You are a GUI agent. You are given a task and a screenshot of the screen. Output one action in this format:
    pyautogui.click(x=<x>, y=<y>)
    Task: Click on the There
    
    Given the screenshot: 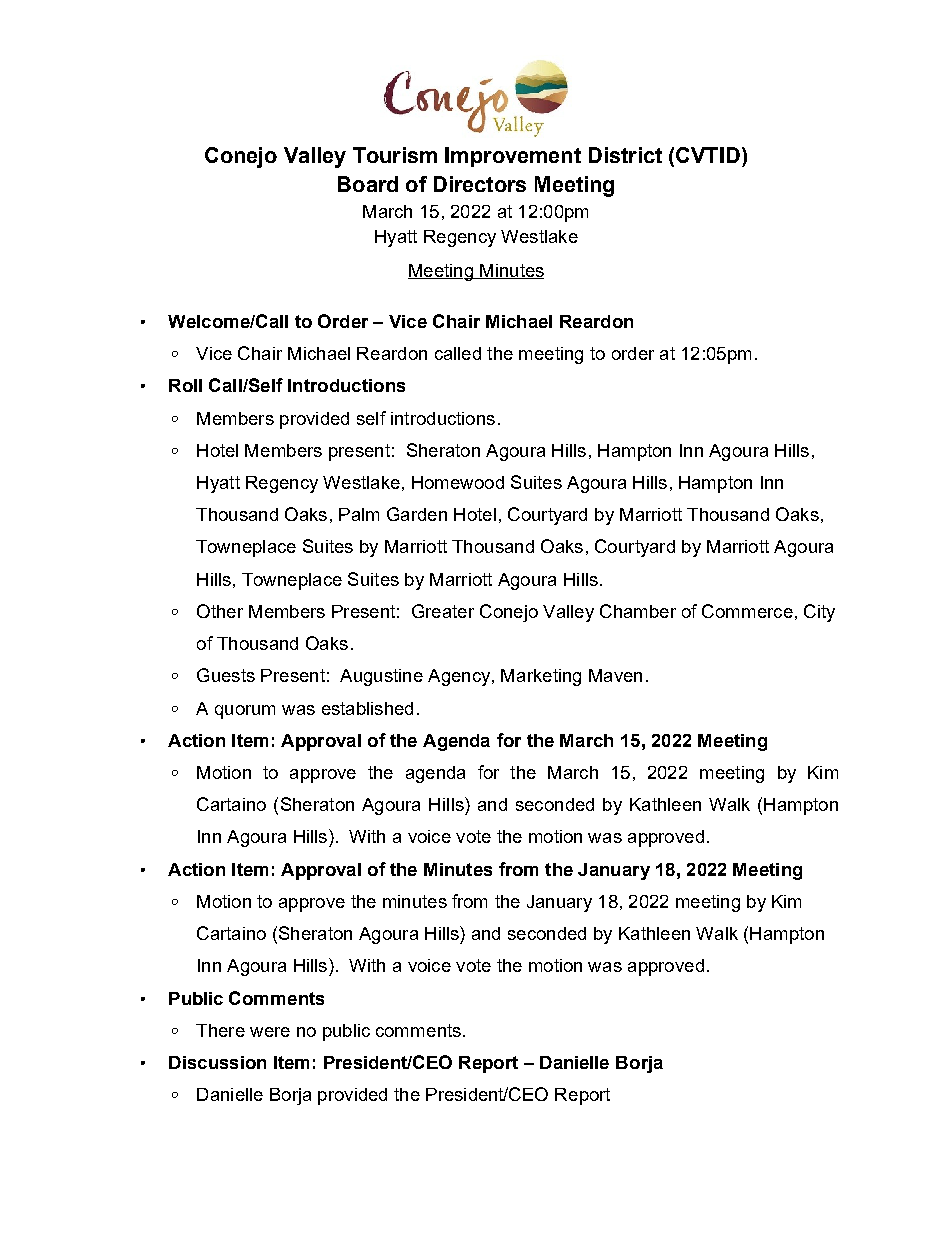 What is the action you would take?
    pyautogui.click(x=220, y=1030)
